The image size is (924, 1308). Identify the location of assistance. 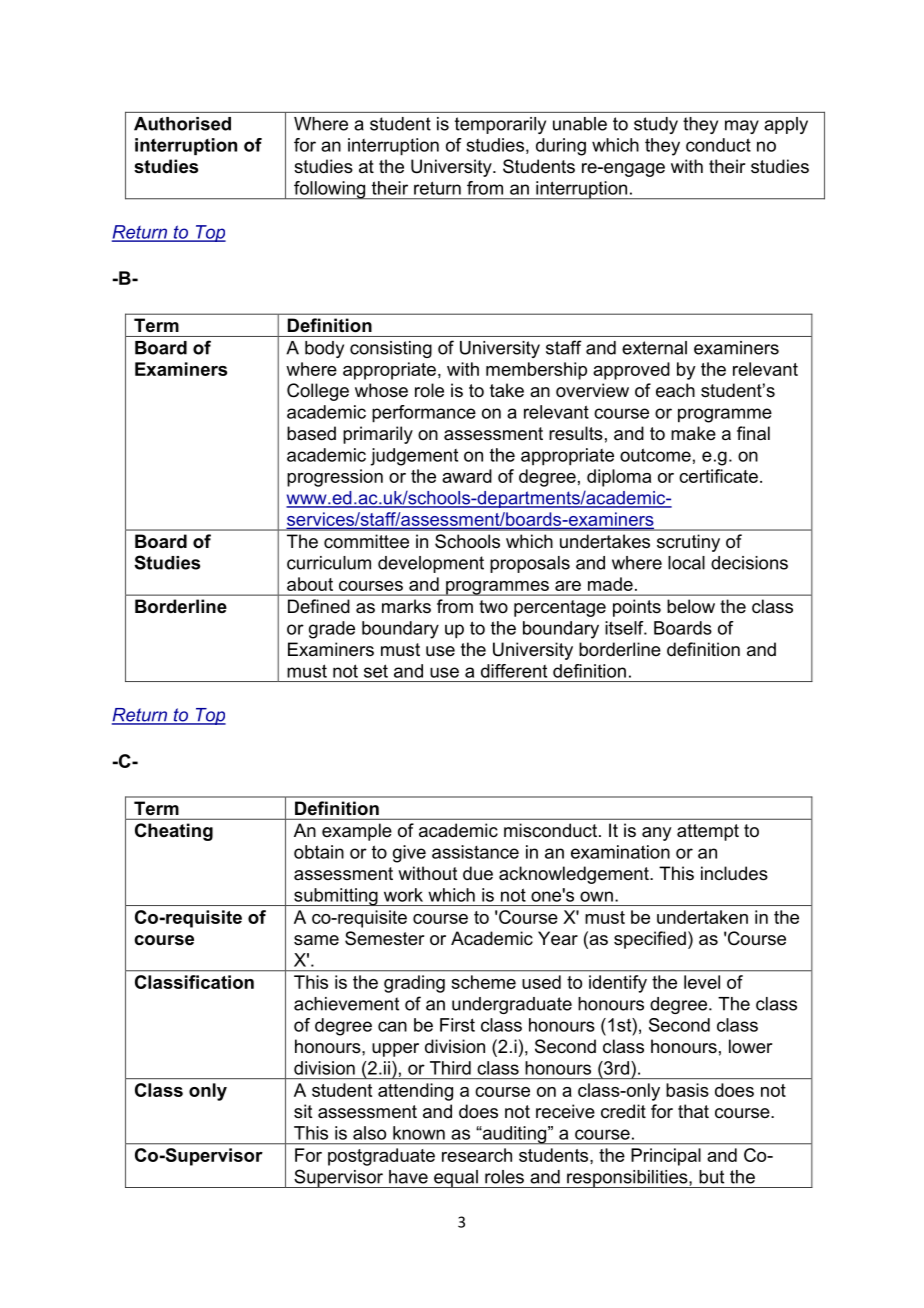
(475, 852).
